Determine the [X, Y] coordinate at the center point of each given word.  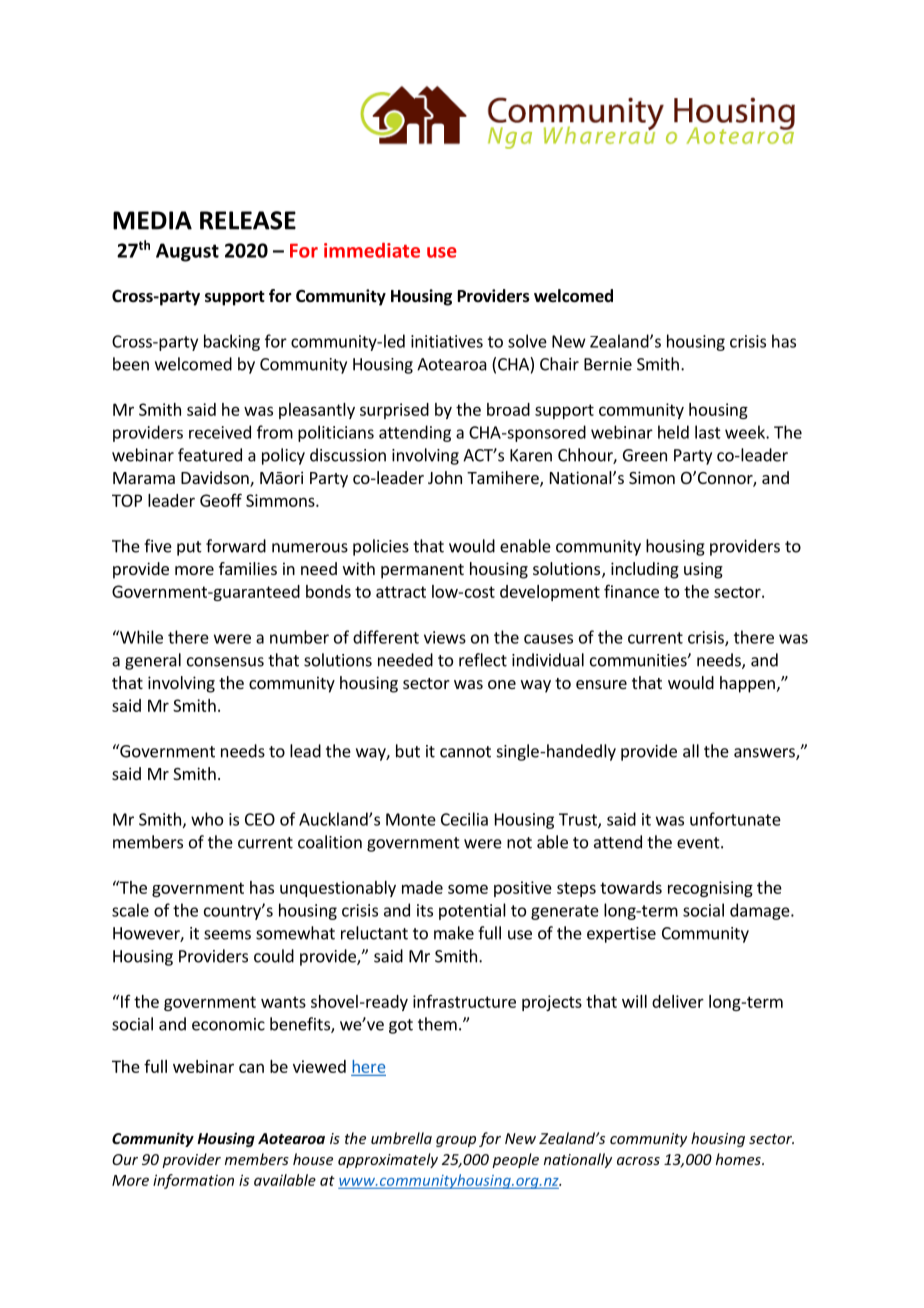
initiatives [447, 341]
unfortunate [735, 819]
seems [227, 935]
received [220, 432]
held [673, 432]
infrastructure [464, 1001]
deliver [678, 1001]
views [445, 637]
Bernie [608, 364]
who [207, 819]
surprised [394, 411]
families [248, 568]
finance [631, 591]
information [193, 1181]
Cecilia [464, 819]
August [187, 252]
